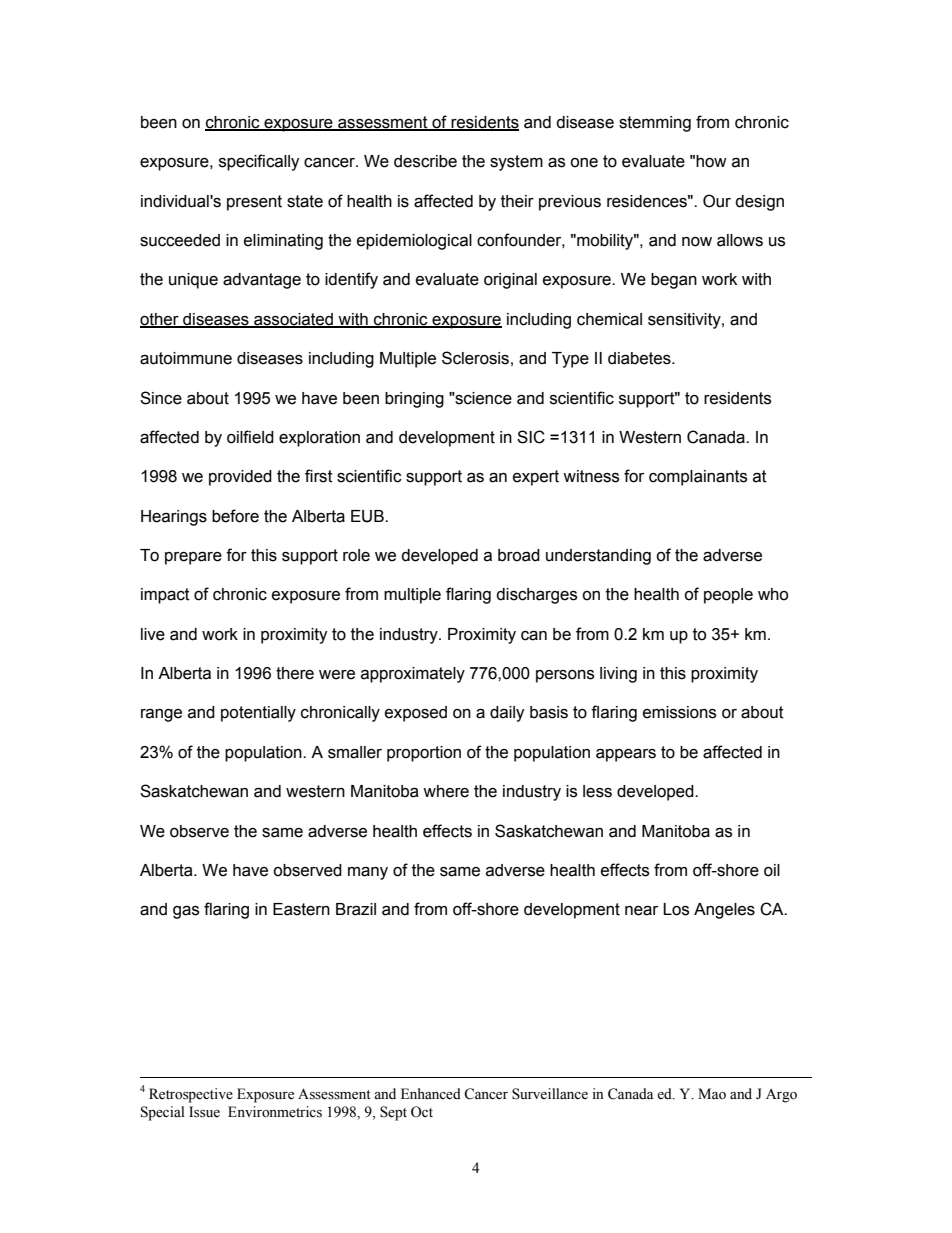  What do you see at coordinates (724, 911) in the page?
I see `Angeles` at bounding box center [724, 911].
